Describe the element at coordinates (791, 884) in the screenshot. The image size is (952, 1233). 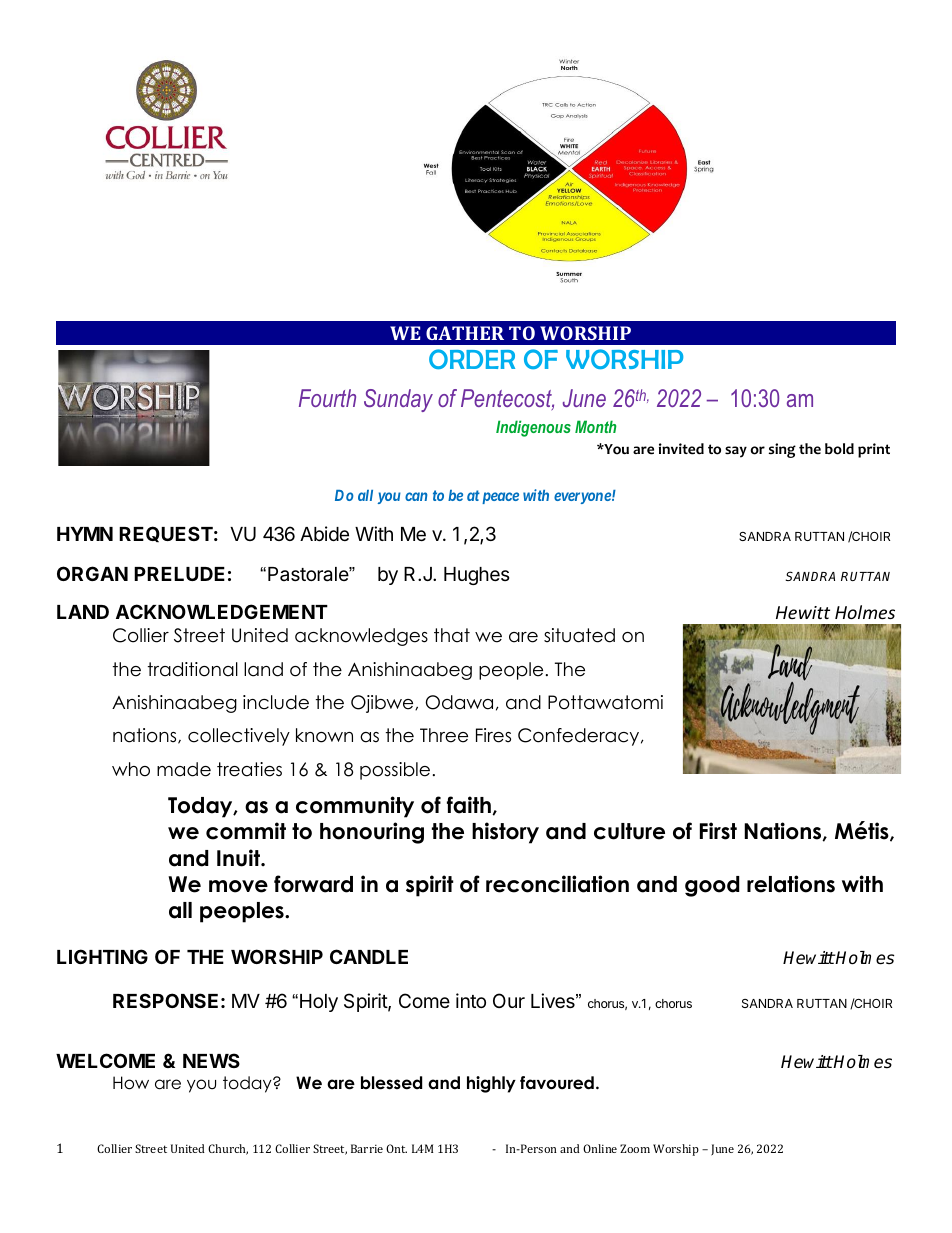
I see `relations` at that location.
